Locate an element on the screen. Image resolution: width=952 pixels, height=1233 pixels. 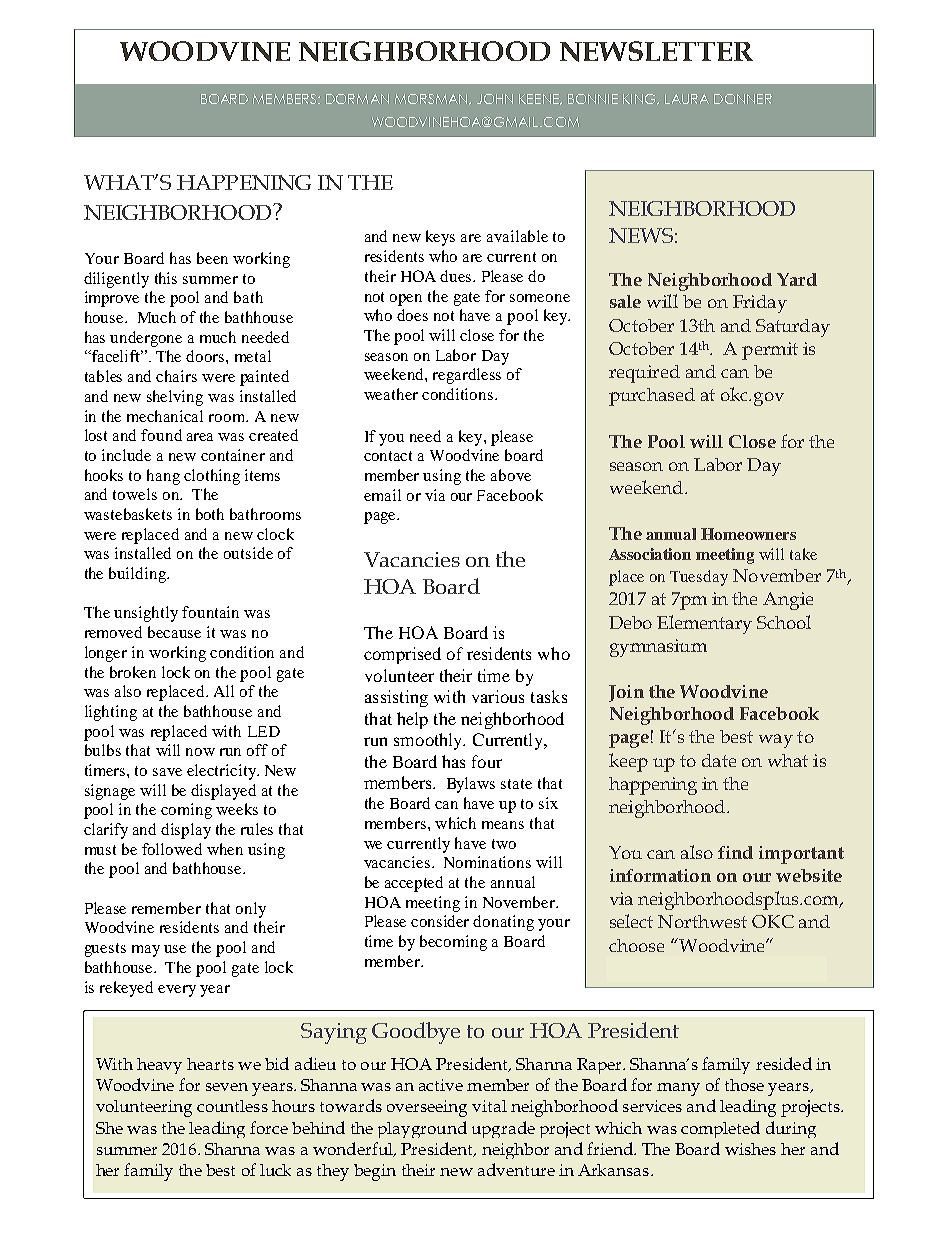
been is located at coordinates (212, 258).
